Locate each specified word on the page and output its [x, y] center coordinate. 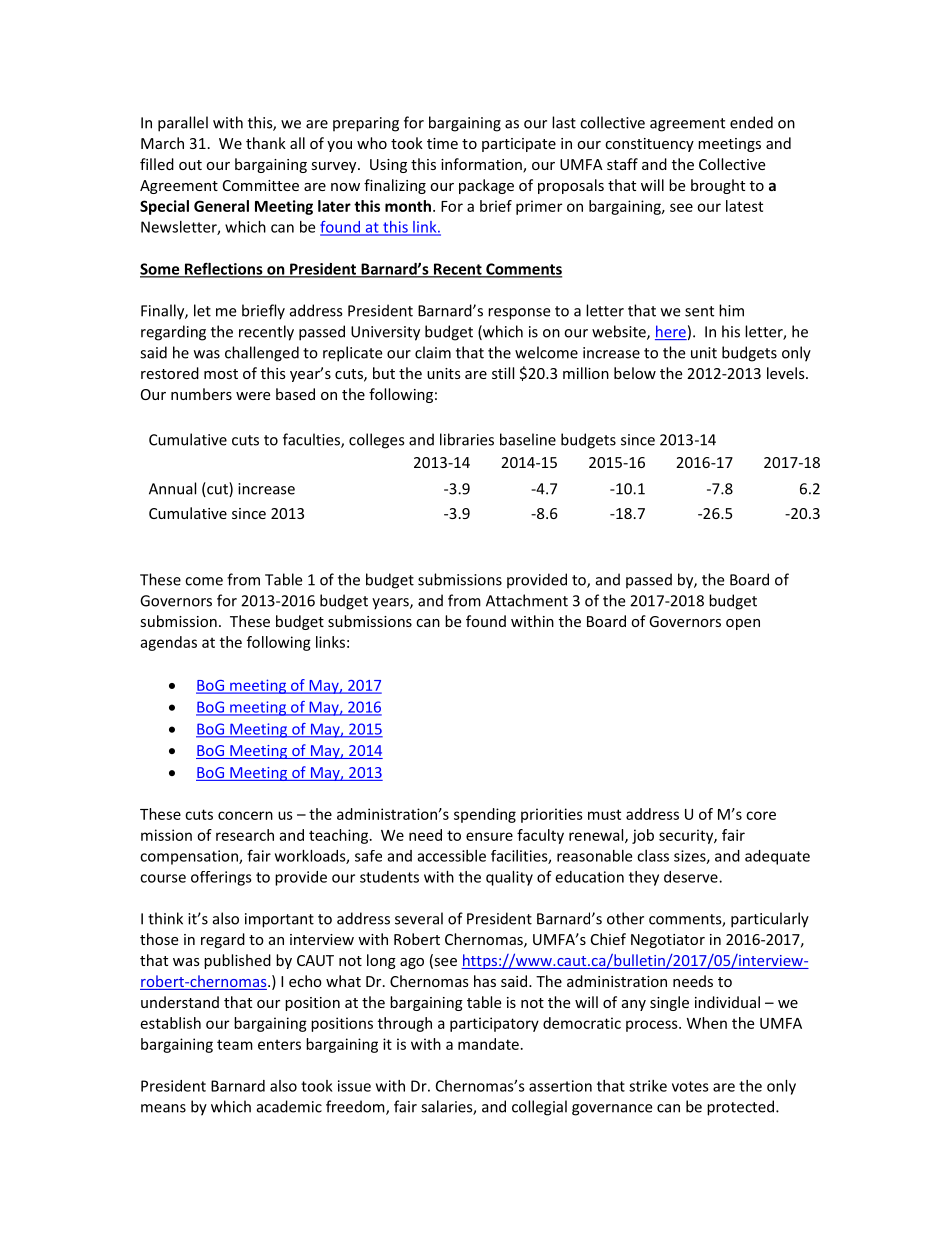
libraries [467, 439]
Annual [172, 488]
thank [266, 143]
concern [245, 815]
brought [718, 186]
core [761, 815]
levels [787, 373]
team [235, 1044]
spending [485, 815]
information [482, 165]
